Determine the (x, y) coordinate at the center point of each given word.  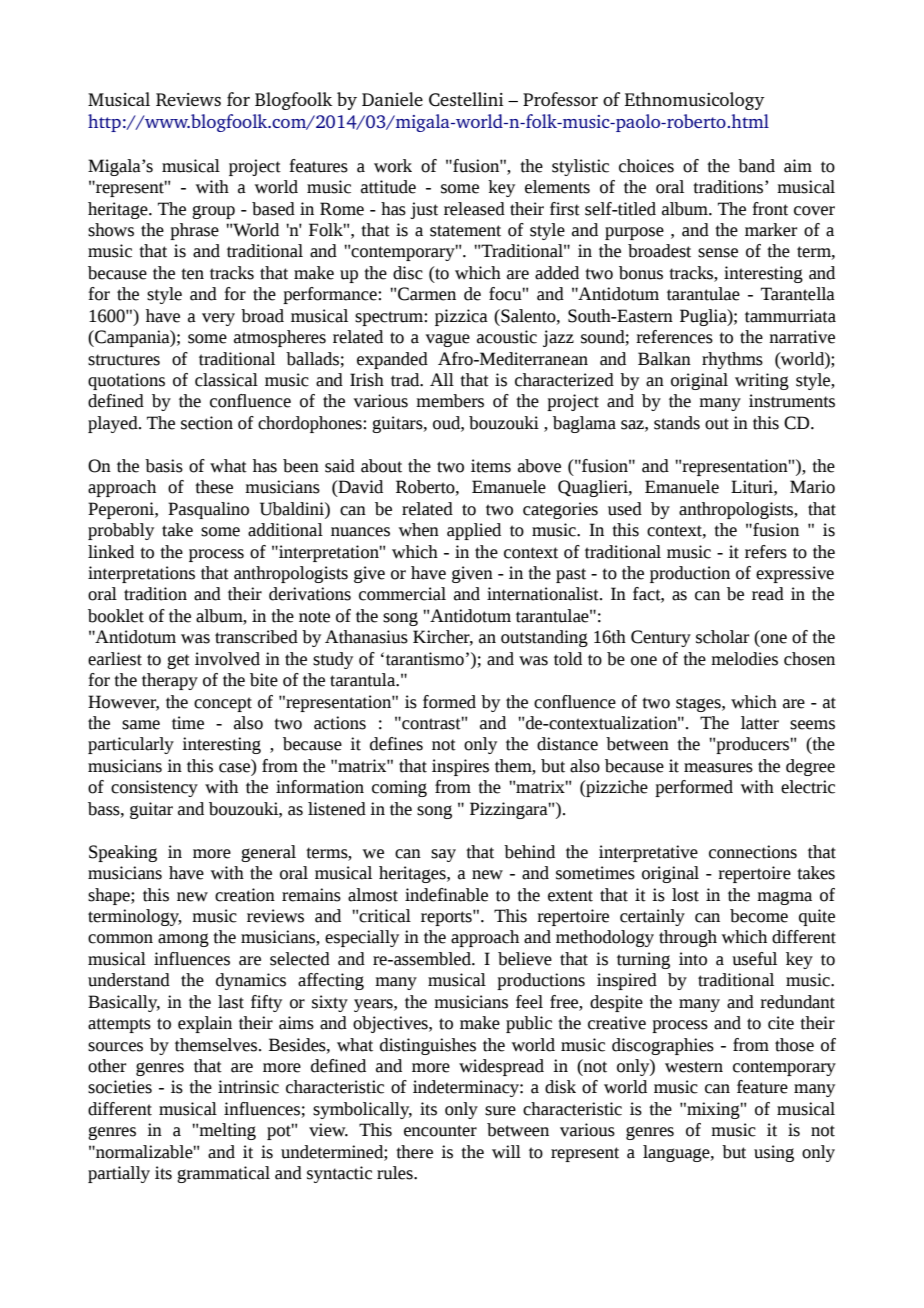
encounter (440, 1131)
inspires (460, 767)
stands (677, 423)
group (213, 212)
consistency (154, 788)
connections (753, 852)
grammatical (223, 1174)
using (774, 1153)
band (756, 166)
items (491, 466)
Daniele (392, 99)
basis (164, 466)
